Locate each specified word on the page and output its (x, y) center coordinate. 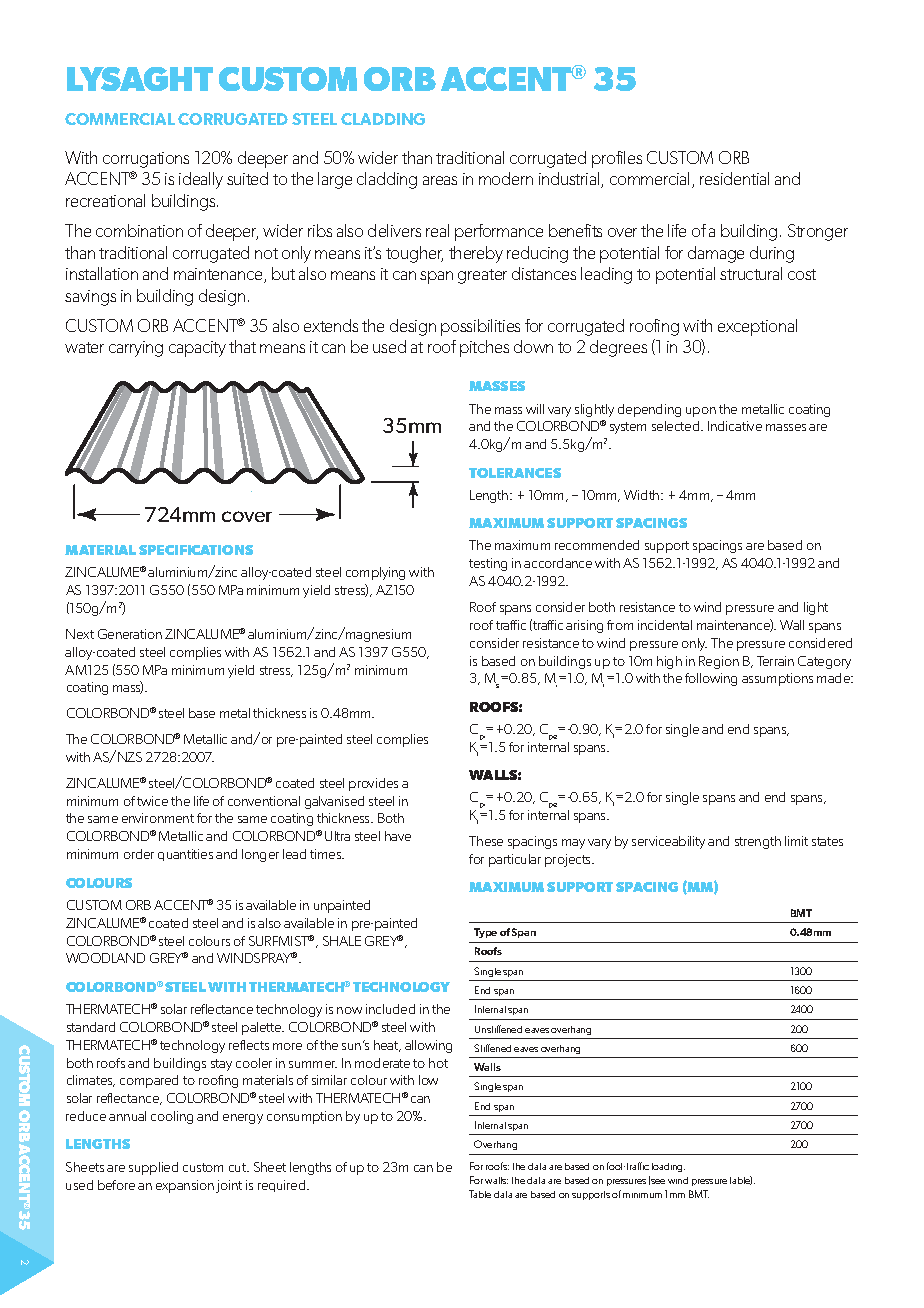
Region (719, 662)
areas (440, 180)
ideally (201, 180)
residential (734, 178)
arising (584, 626)
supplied (153, 1168)
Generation (130, 634)
